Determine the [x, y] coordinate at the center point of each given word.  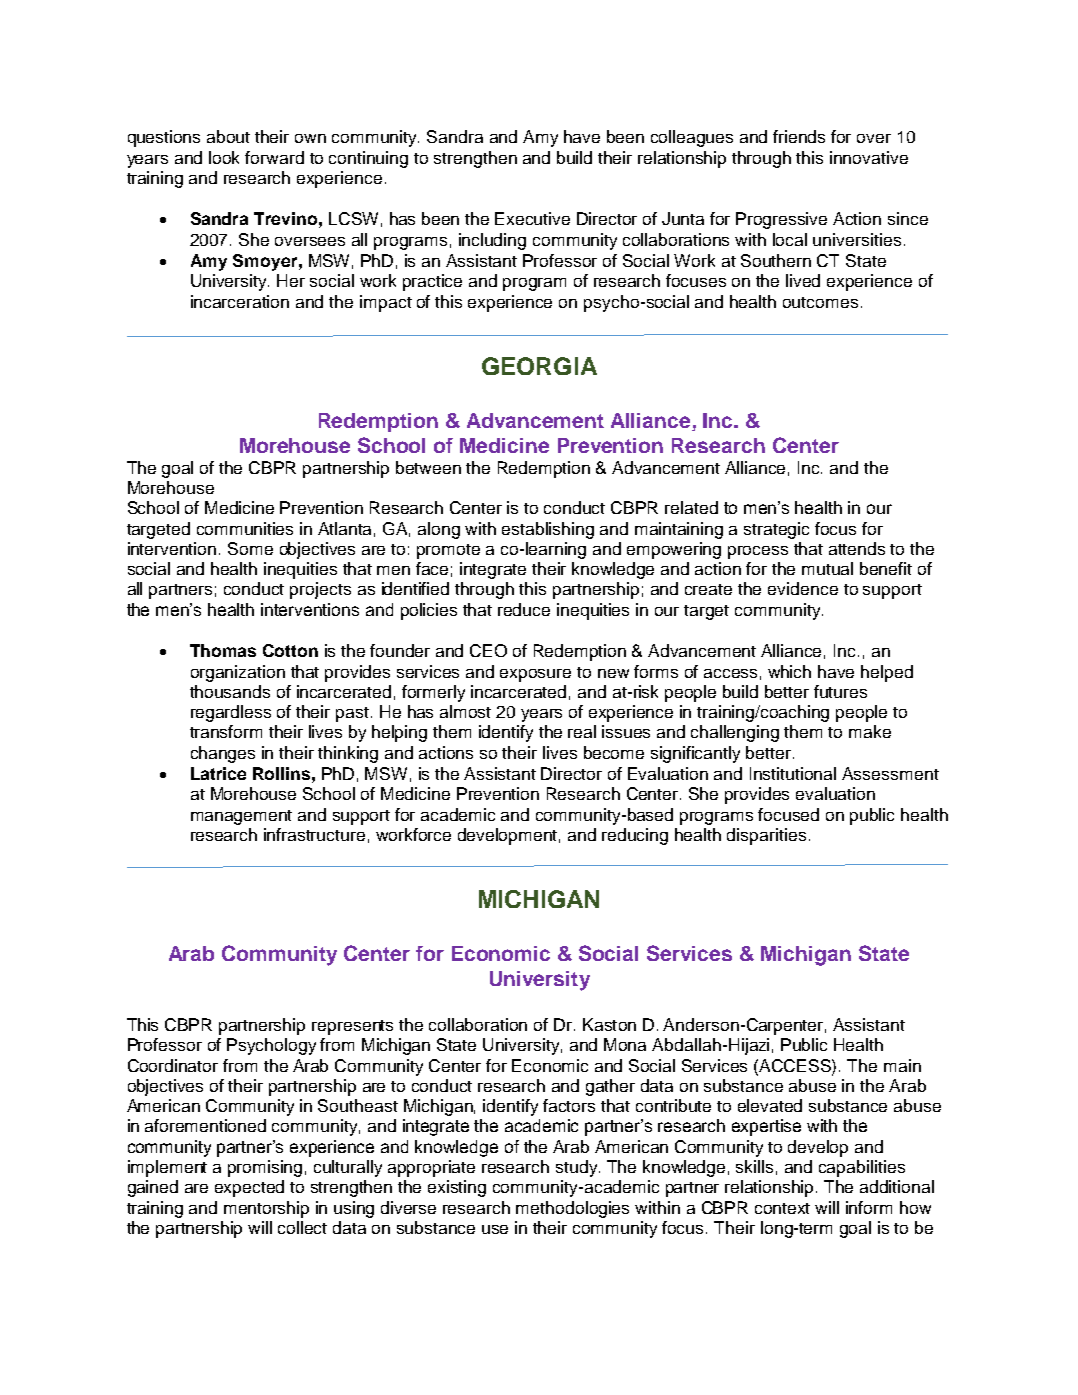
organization [238, 673]
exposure [535, 675]
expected [249, 1188]
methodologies [572, 1209]
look [224, 157]
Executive [532, 218]
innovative [869, 157]
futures [840, 691]
